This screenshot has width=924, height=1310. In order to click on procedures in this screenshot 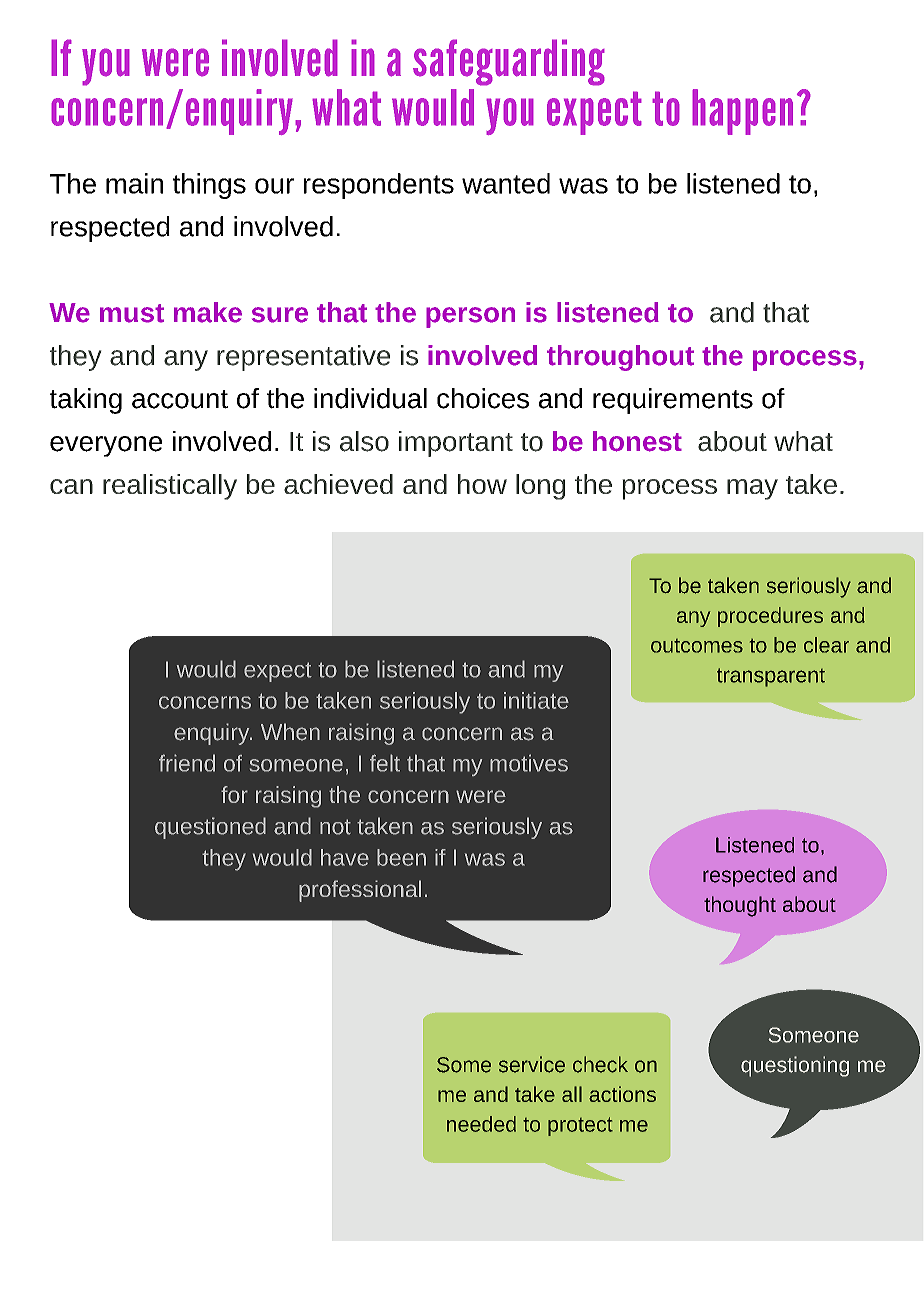, I will do `click(770, 617)`.
